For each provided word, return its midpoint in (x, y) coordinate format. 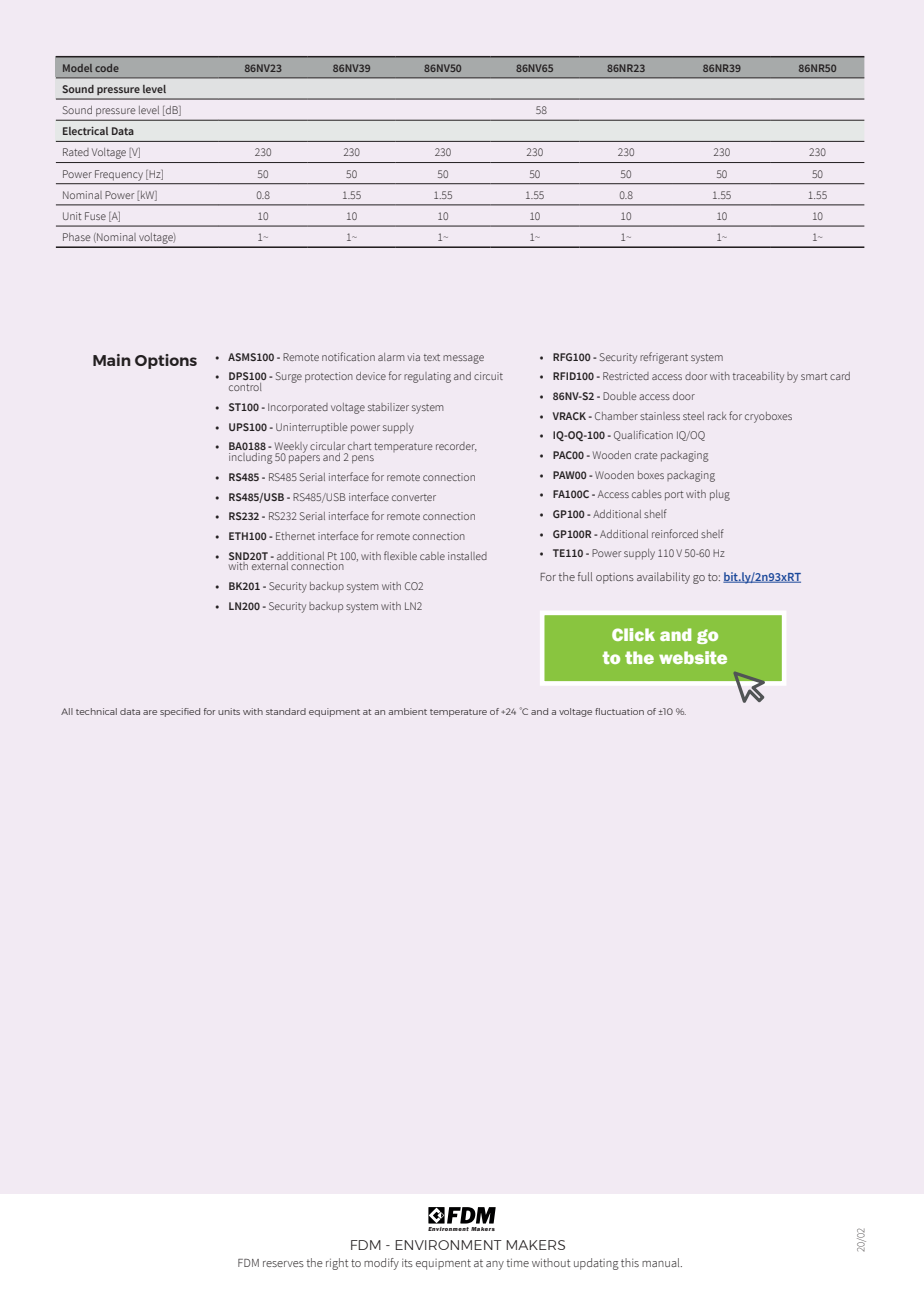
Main (112, 360)
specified (180, 712)
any (495, 1265)
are (150, 712)
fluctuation (619, 711)
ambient (407, 711)
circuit (488, 376)
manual (662, 1262)
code (107, 68)
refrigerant (664, 358)
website (693, 657)
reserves (283, 1264)
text (432, 357)
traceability (758, 377)
